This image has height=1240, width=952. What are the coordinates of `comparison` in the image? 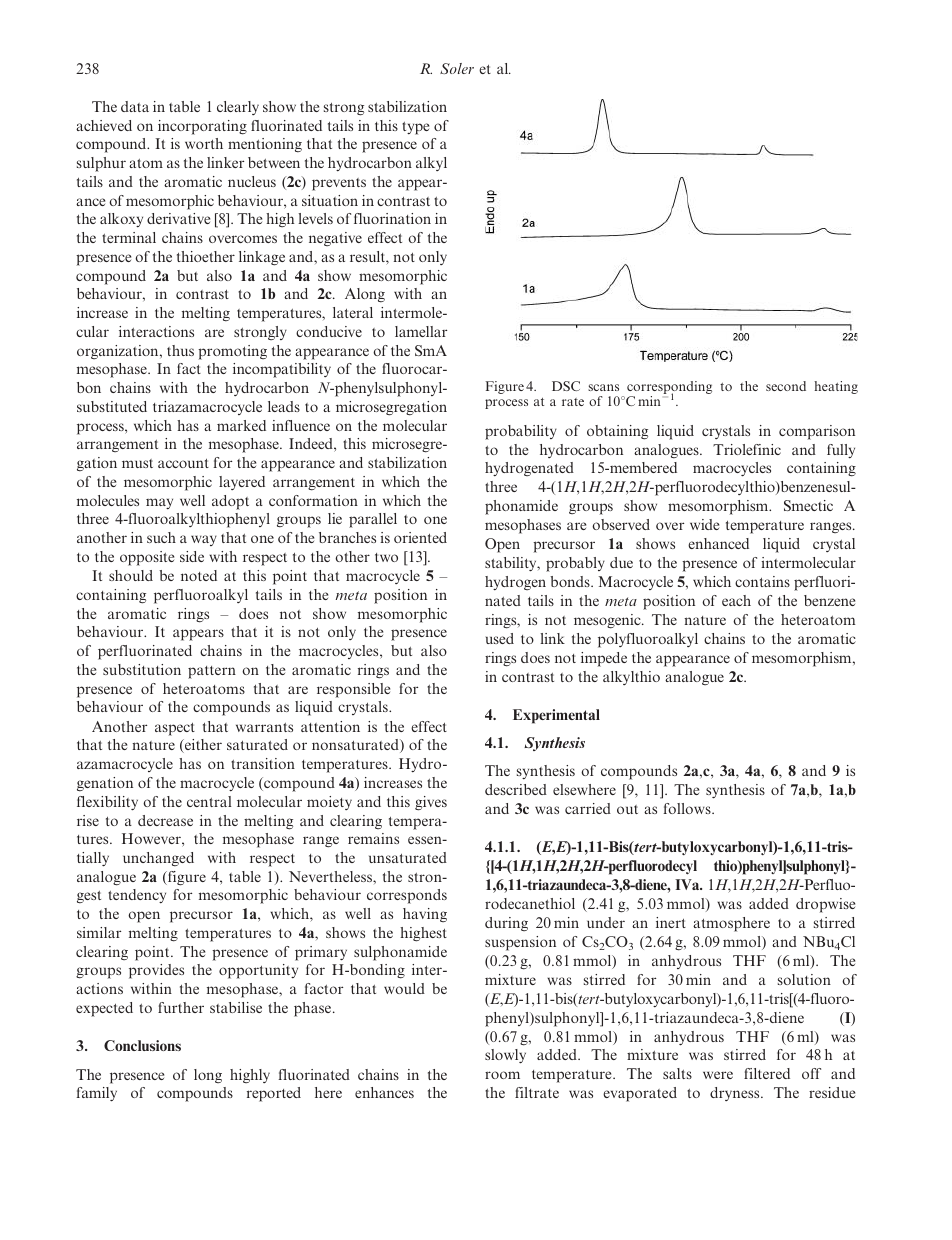 It's located at (817, 432).
